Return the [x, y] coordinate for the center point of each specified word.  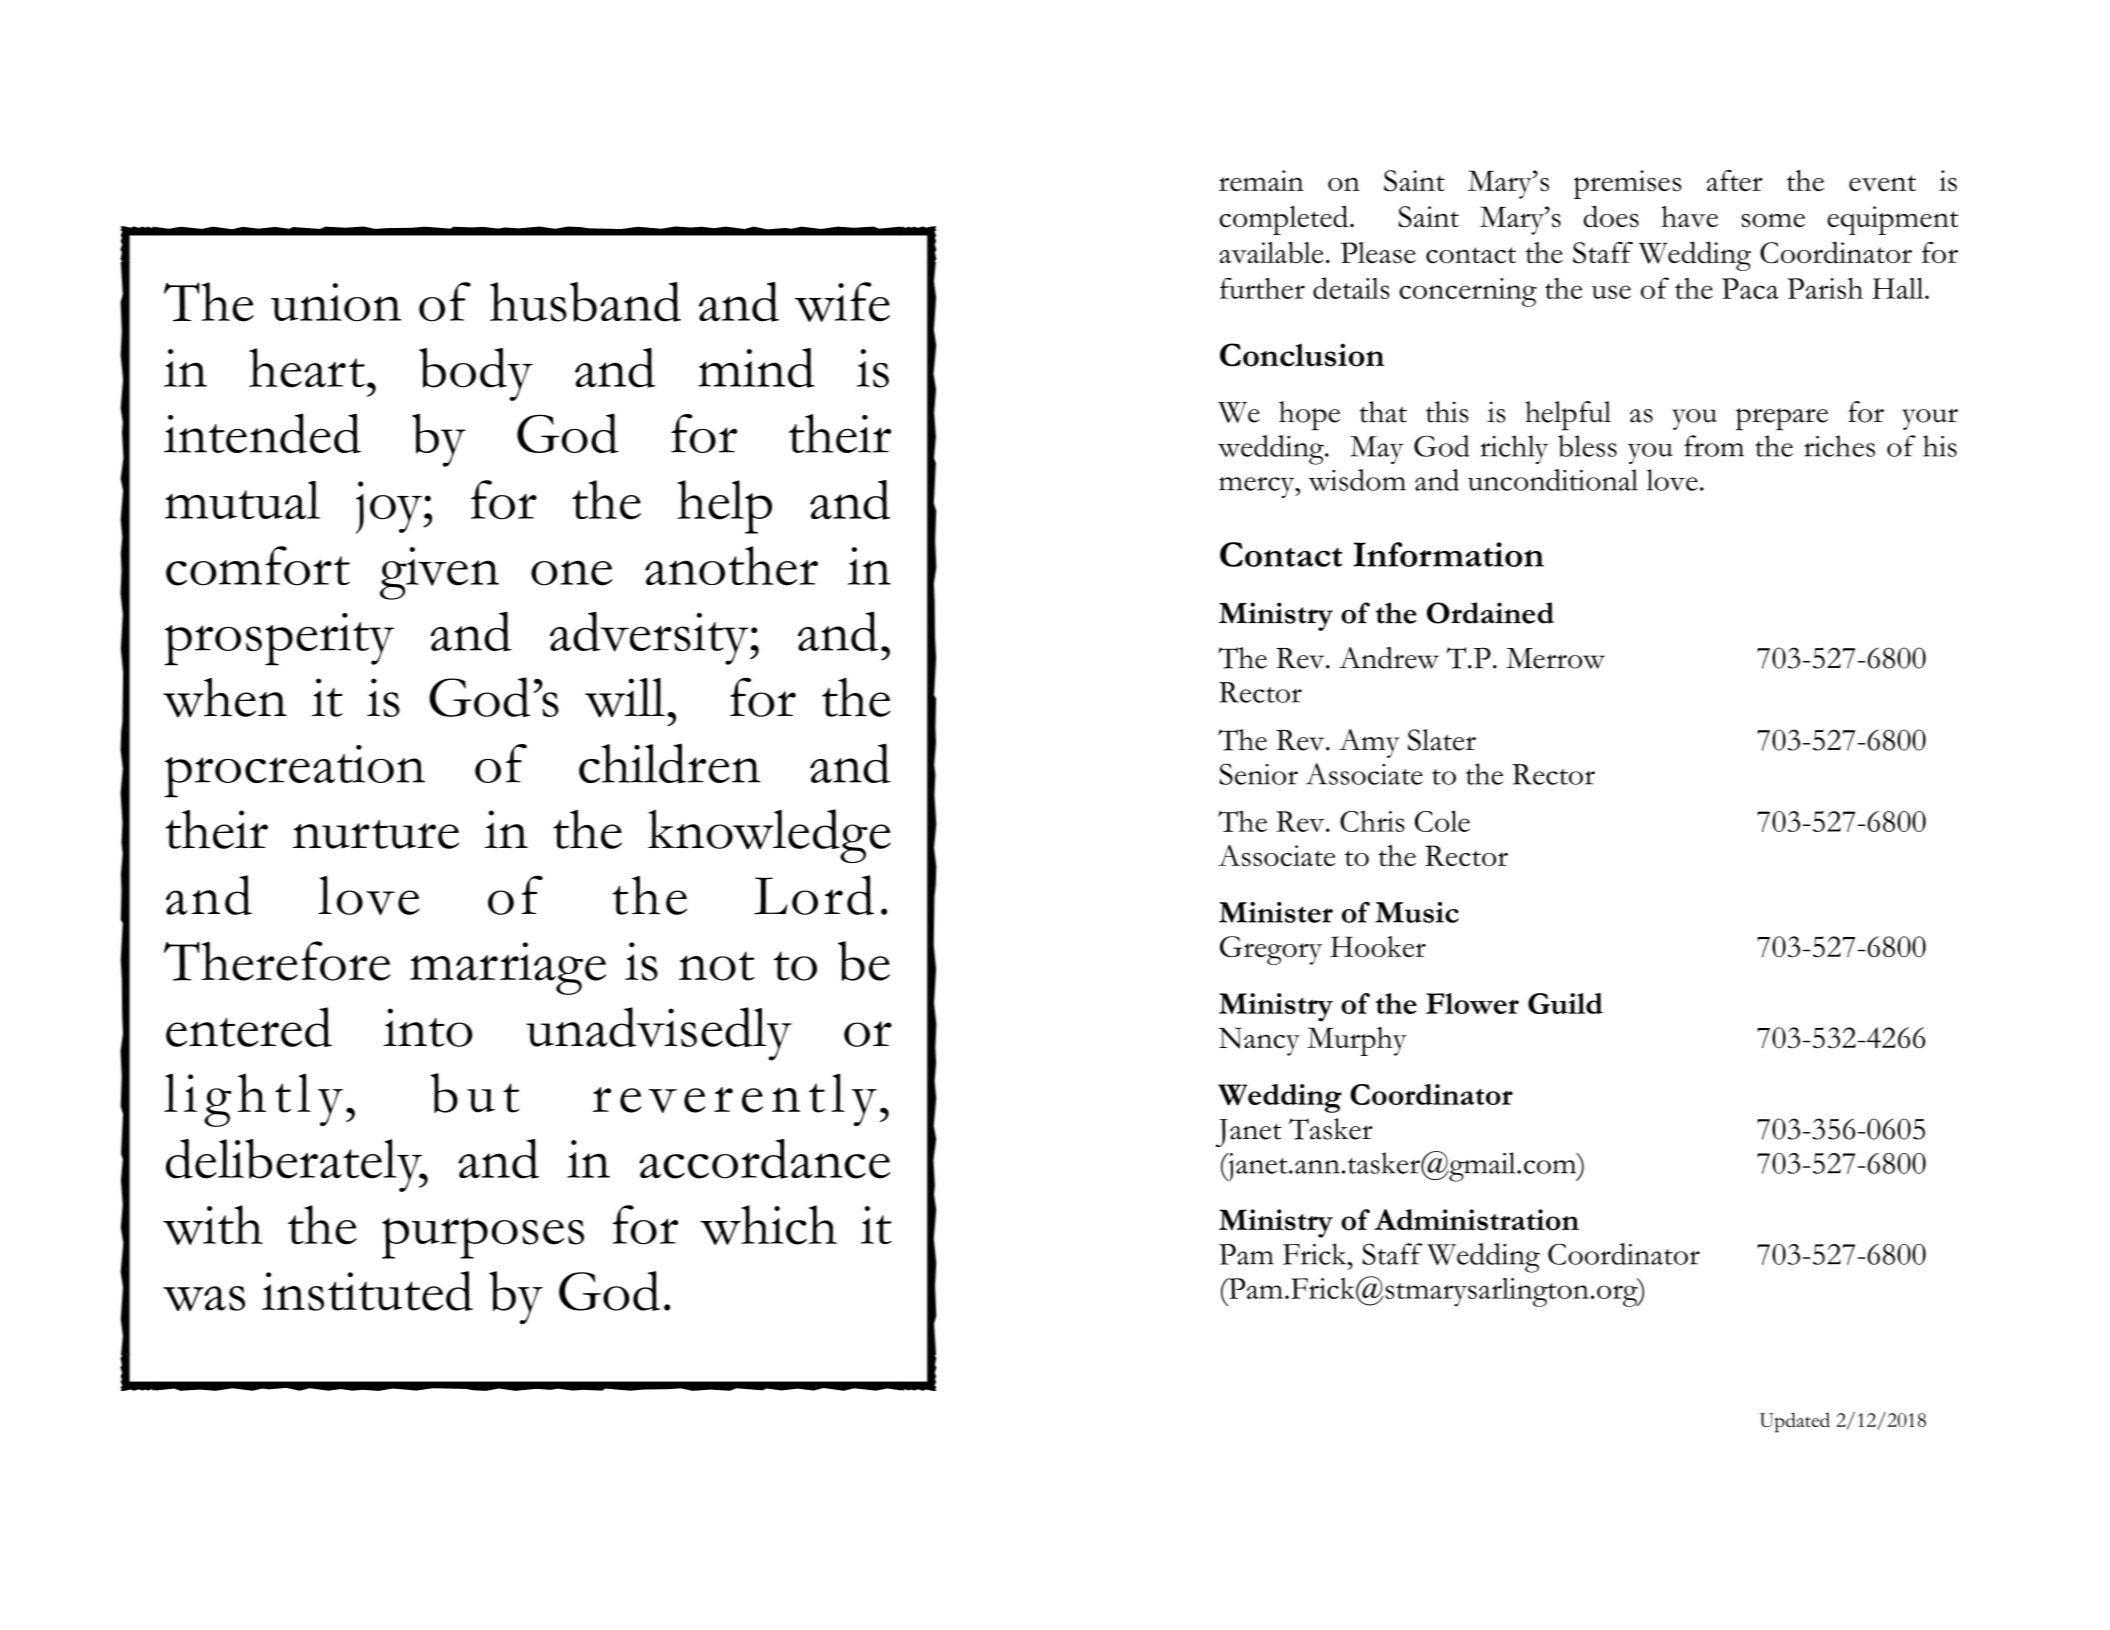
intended [262, 433]
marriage [508, 968]
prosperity [279, 639]
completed [1285, 220]
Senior [1258, 774]
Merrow [1555, 658]
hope [1309, 415]
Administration [1476, 1220]
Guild [1565, 1003]
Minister [1276, 912]
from [1714, 446]
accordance [764, 1159]
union [336, 302]
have [1689, 216]
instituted [367, 1291]
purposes [483, 1238]
